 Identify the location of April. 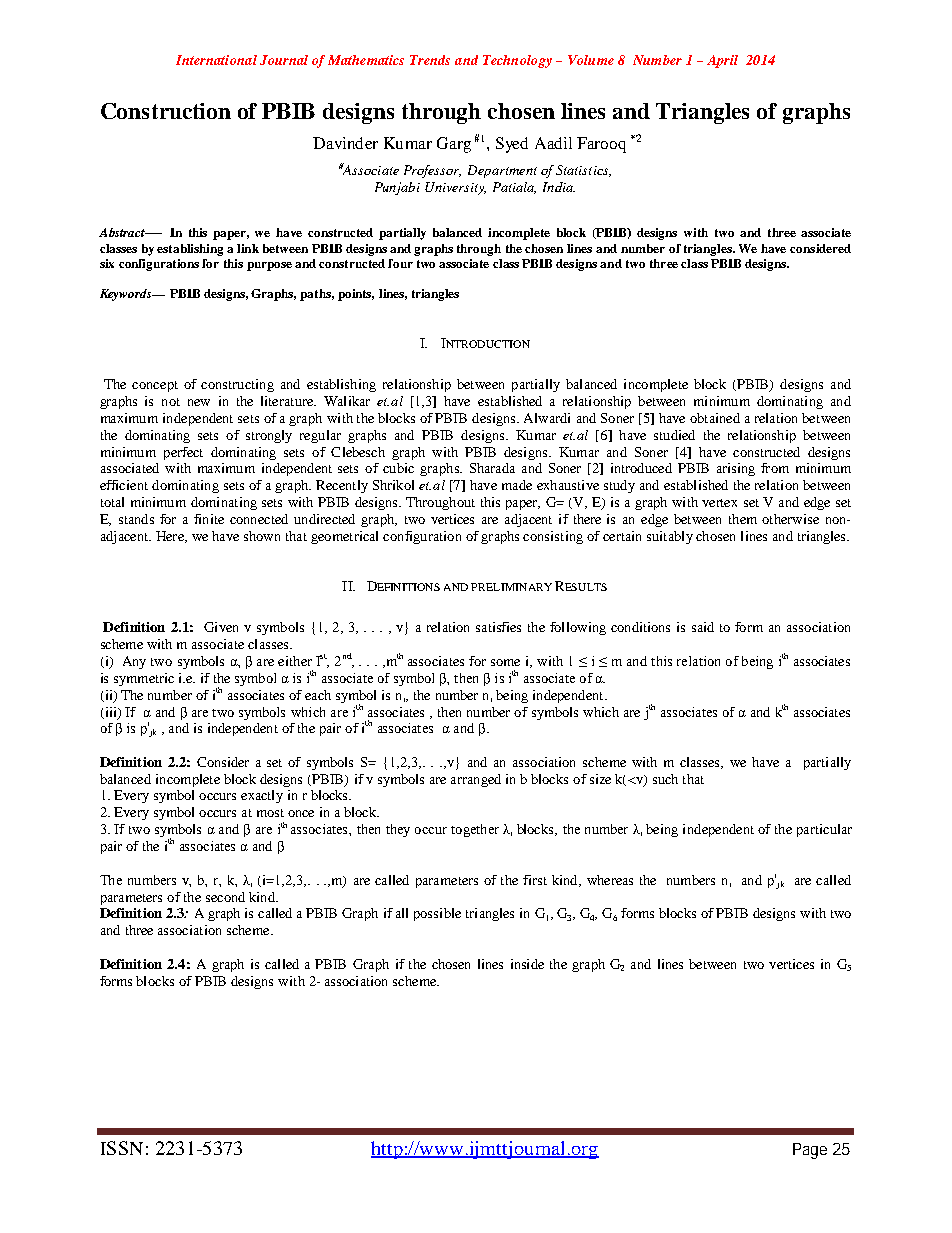
(722, 61).
